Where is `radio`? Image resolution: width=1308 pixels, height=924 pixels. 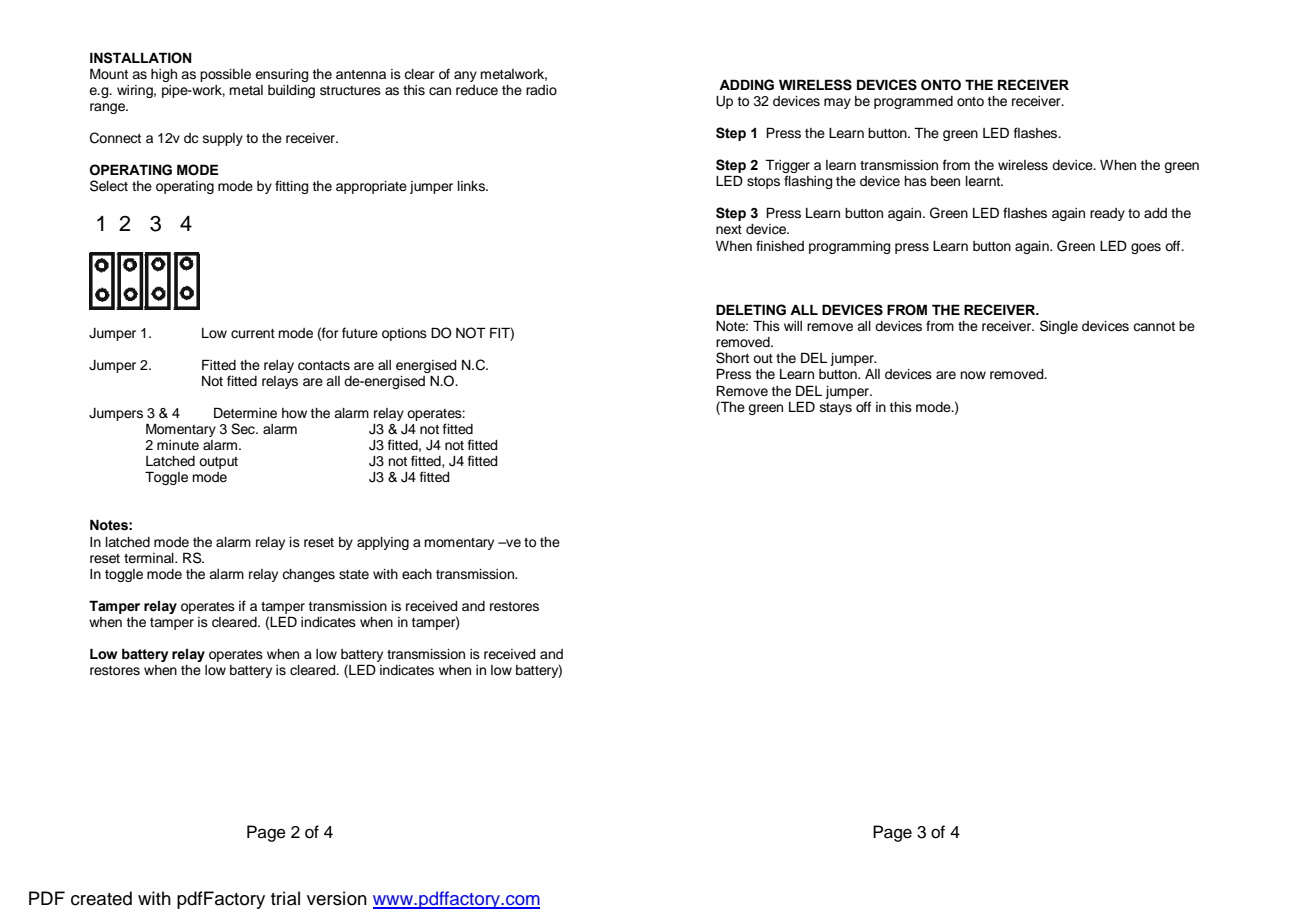 radio is located at coordinates (541, 90).
